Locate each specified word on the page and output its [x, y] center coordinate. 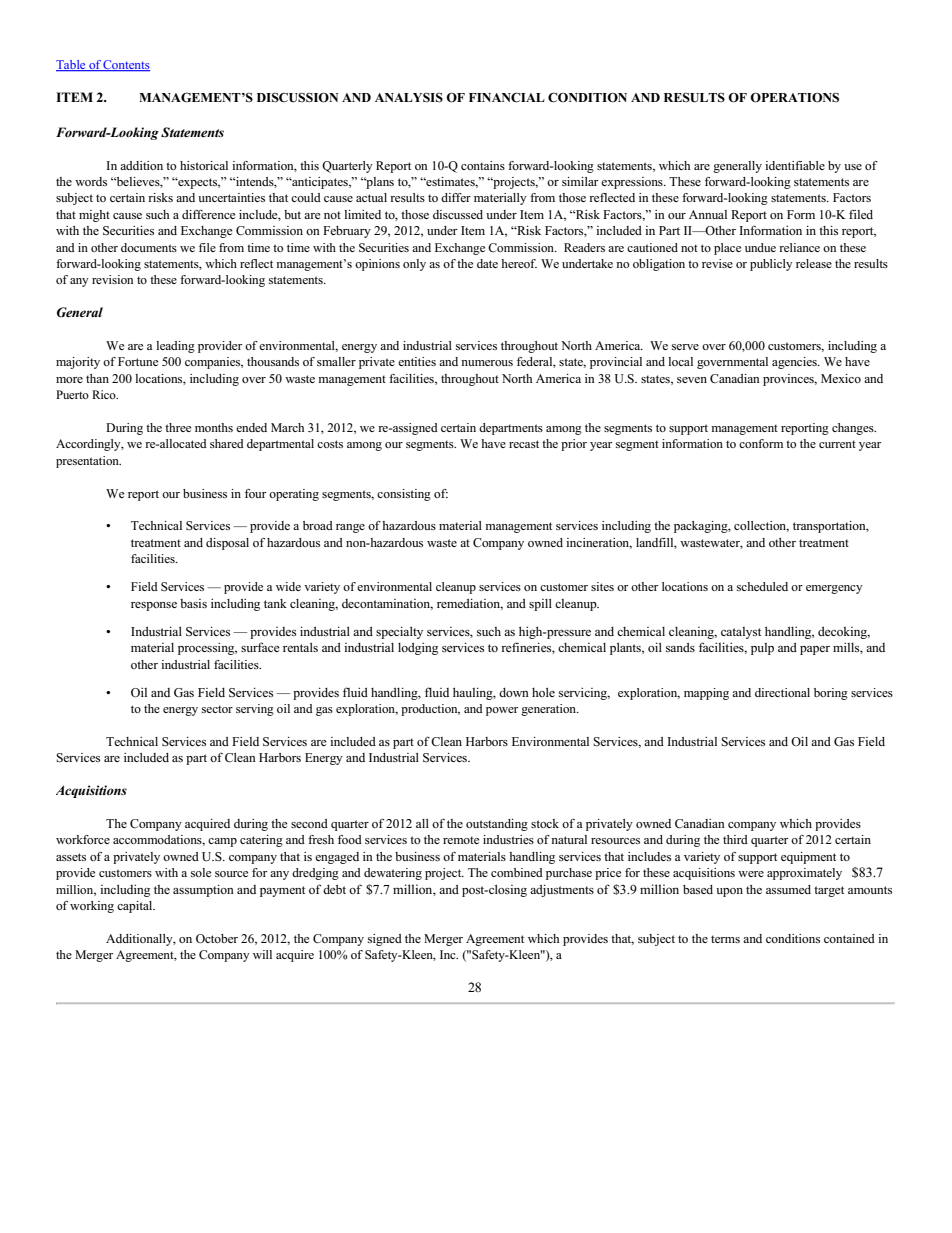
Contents [126, 65]
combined [517, 872]
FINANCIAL [507, 97]
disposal [227, 544]
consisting [404, 495]
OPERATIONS [794, 97]
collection [761, 526]
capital [136, 907]
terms [725, 939]
